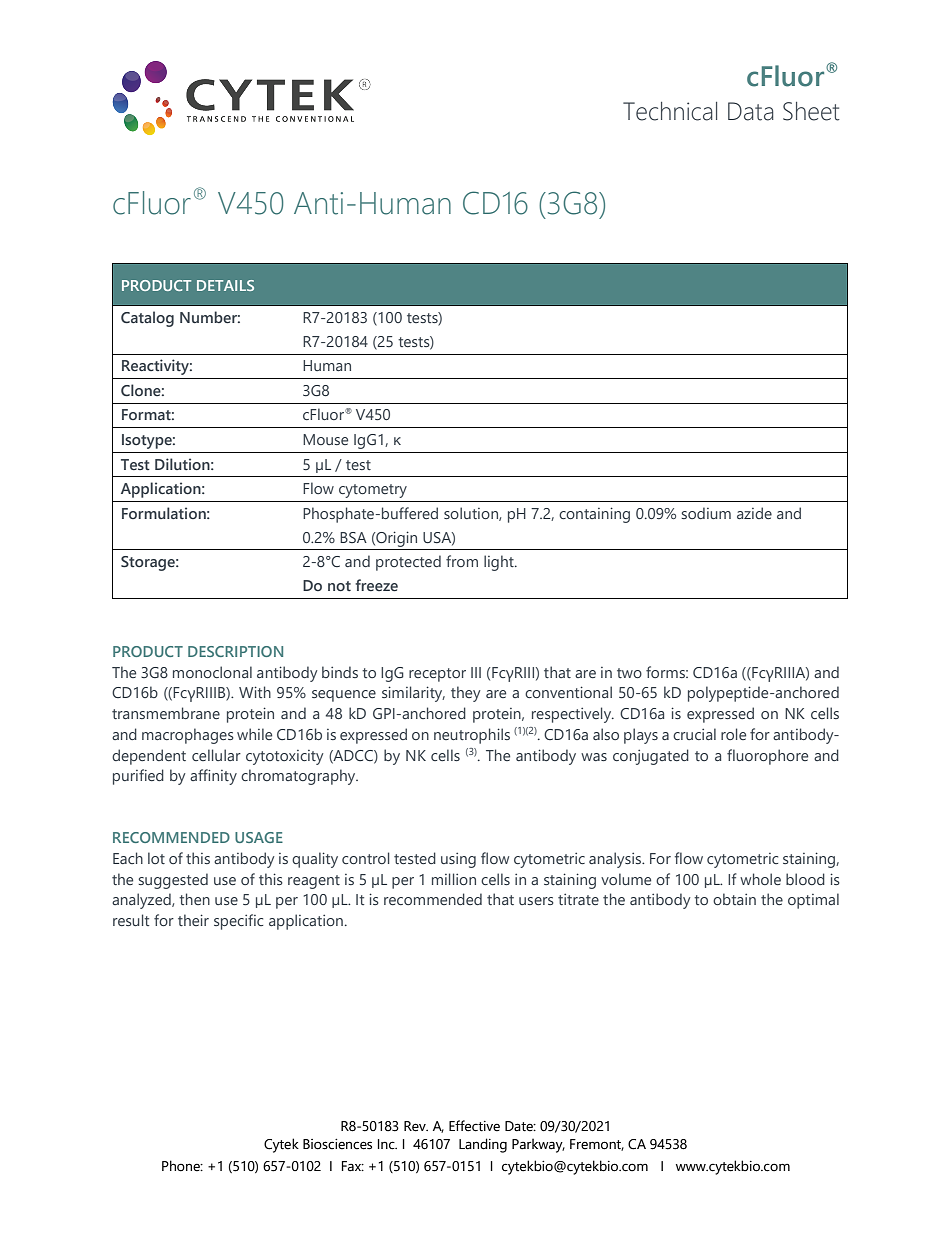 This page has width=952, height=1233. Describe the element at coordinates (235, 651) in the page. I see `DESCRIPTION` at that location.
